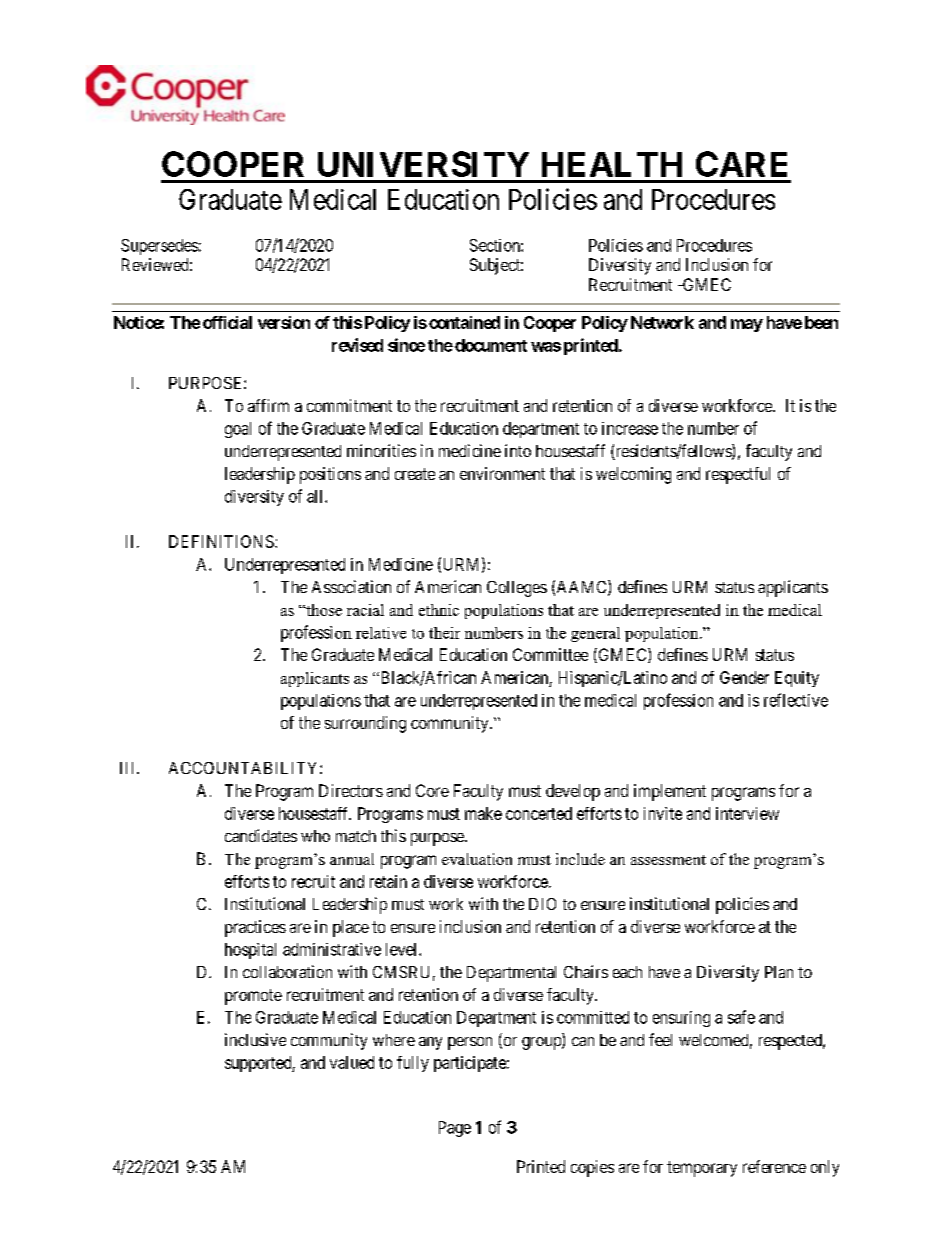 The image size is (952, 1233). What do you see at coordinates (668, 860) in the screenshot?
I see `assessment` at bounding box center [668, 860].
